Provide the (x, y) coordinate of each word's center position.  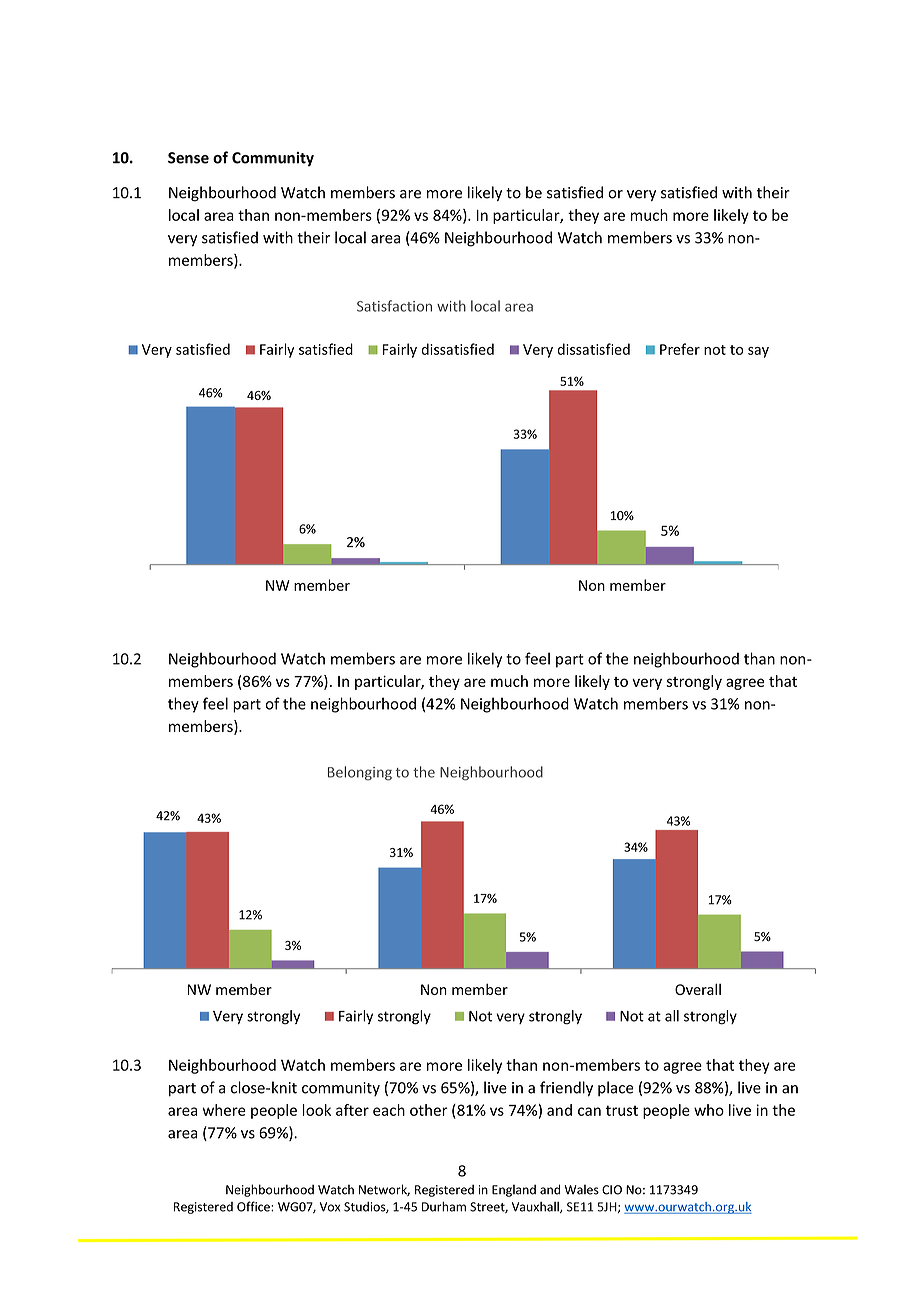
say (758, 352)
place (616, 1088)
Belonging (360, 773)
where (224, 1110)
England (514, 1190)
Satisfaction (394, 306)
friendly (566, 1089)
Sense (188, 158)
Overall (698, 989)
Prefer (680, 349)
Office (254, 1206)
